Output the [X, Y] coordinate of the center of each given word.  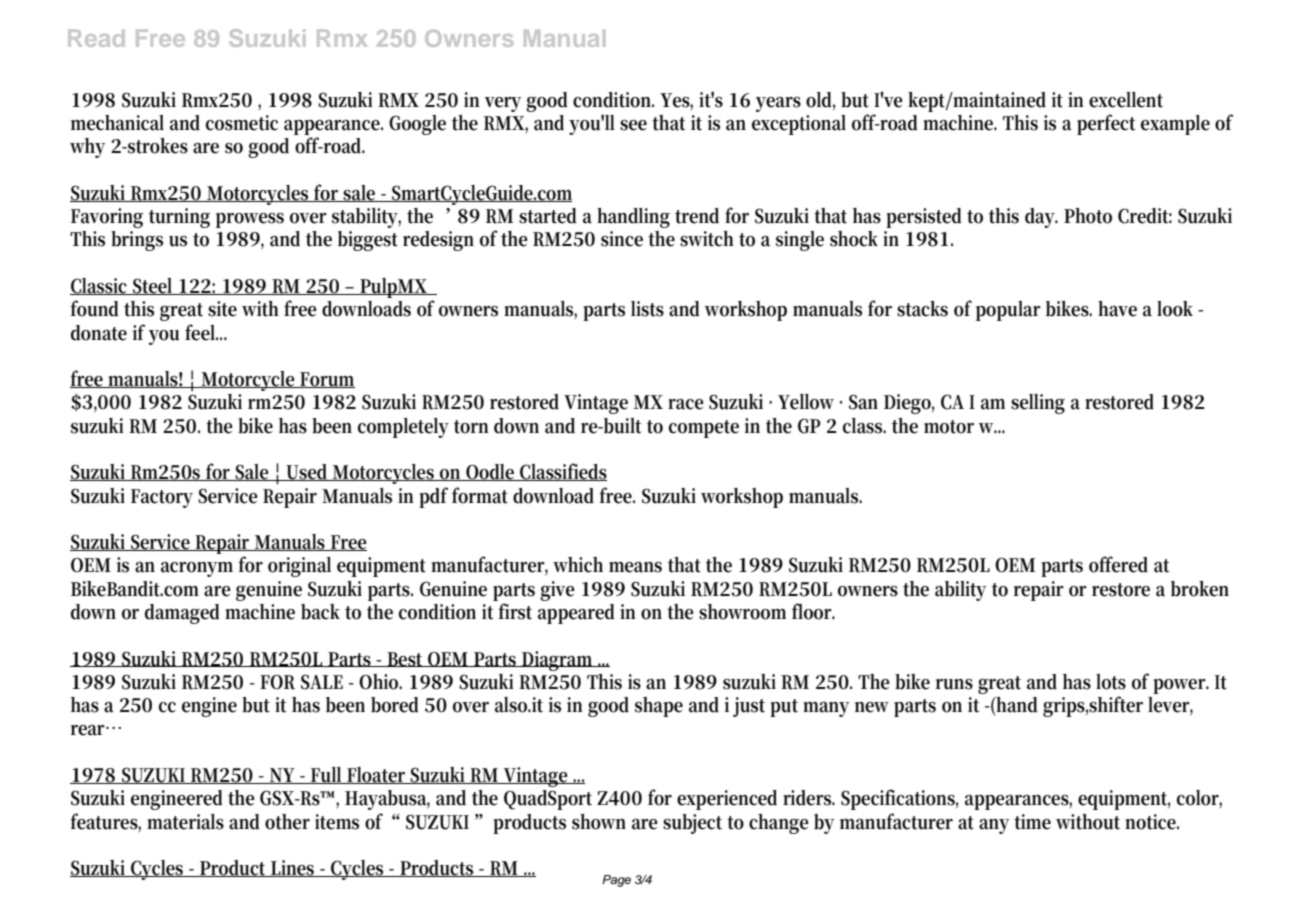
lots [1111, 682]
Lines [293, 868]
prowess [250, 220]
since [622, 239]
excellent [1126, 100]
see [633, 125]
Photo [1088, 216]
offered [1118, 564]
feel [201, 332]
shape [659, 707]
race [685, 404]
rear [90, 730]
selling [1038, 404]
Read [96, 38]
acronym [197, 569]
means [635, 567]
